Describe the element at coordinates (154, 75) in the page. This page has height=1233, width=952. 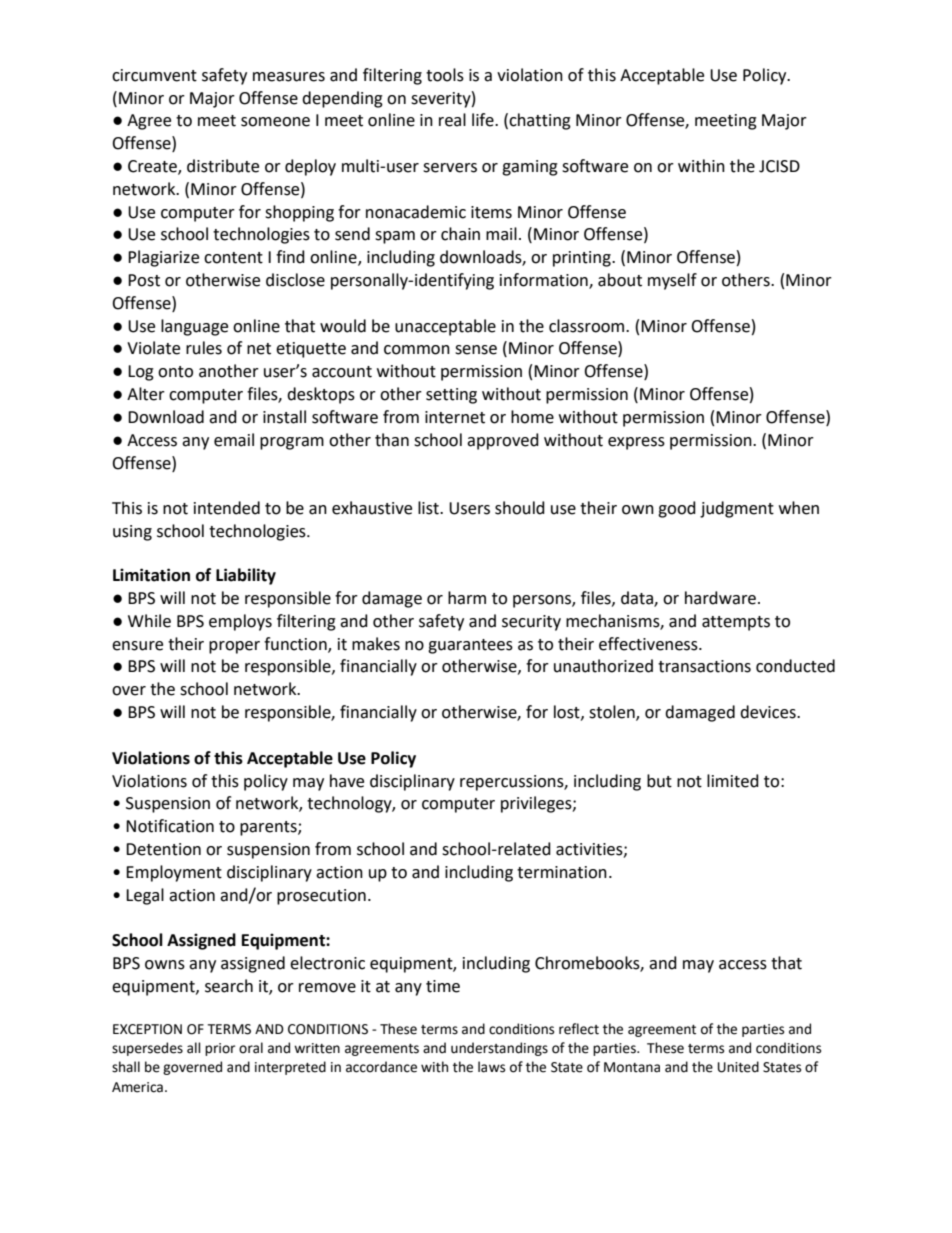
I see `circumvent` at that location.
